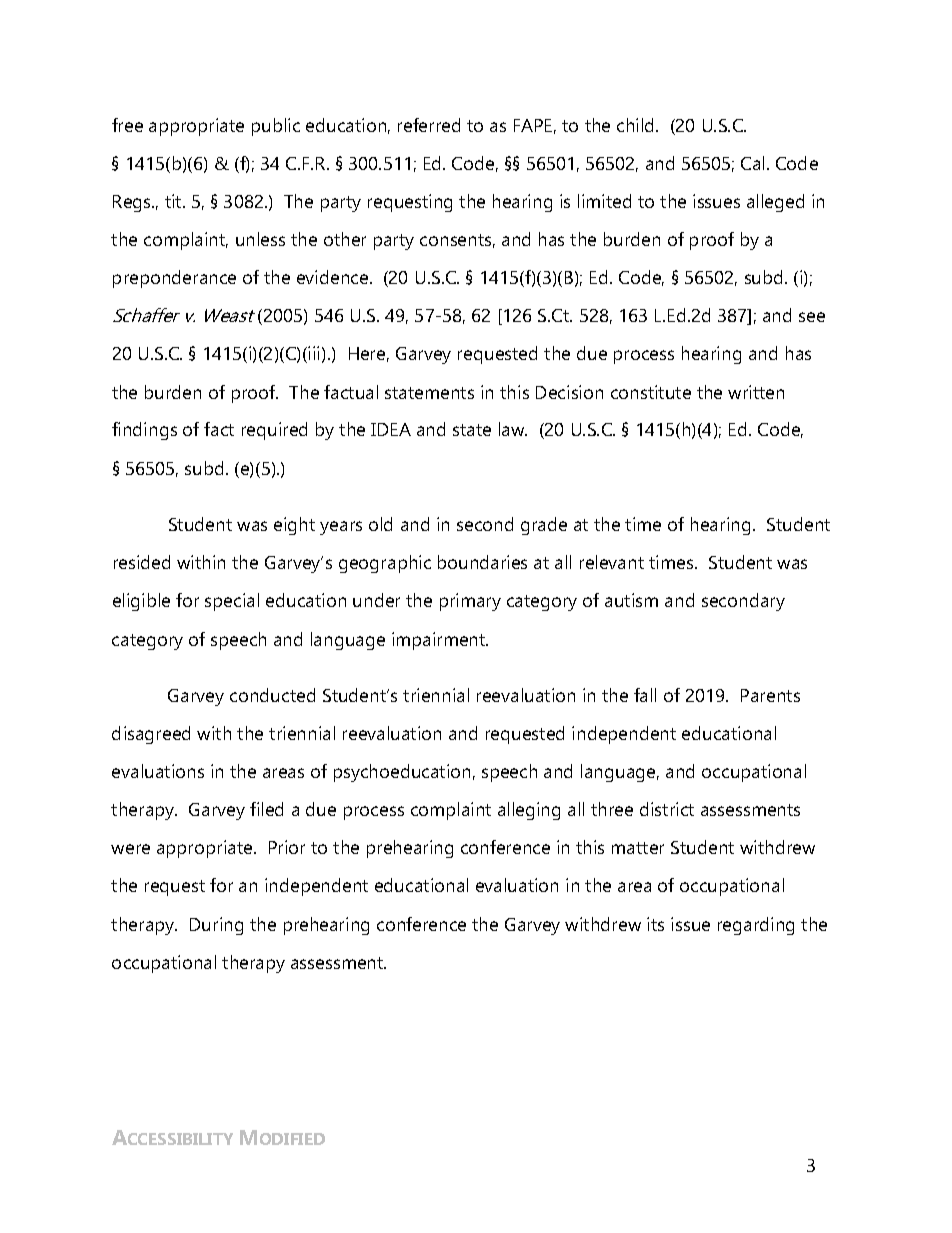 The height and width of the page is (1233, 952). Describe the element at coordinates (216, 926) in the page. I see `During` at that location.
